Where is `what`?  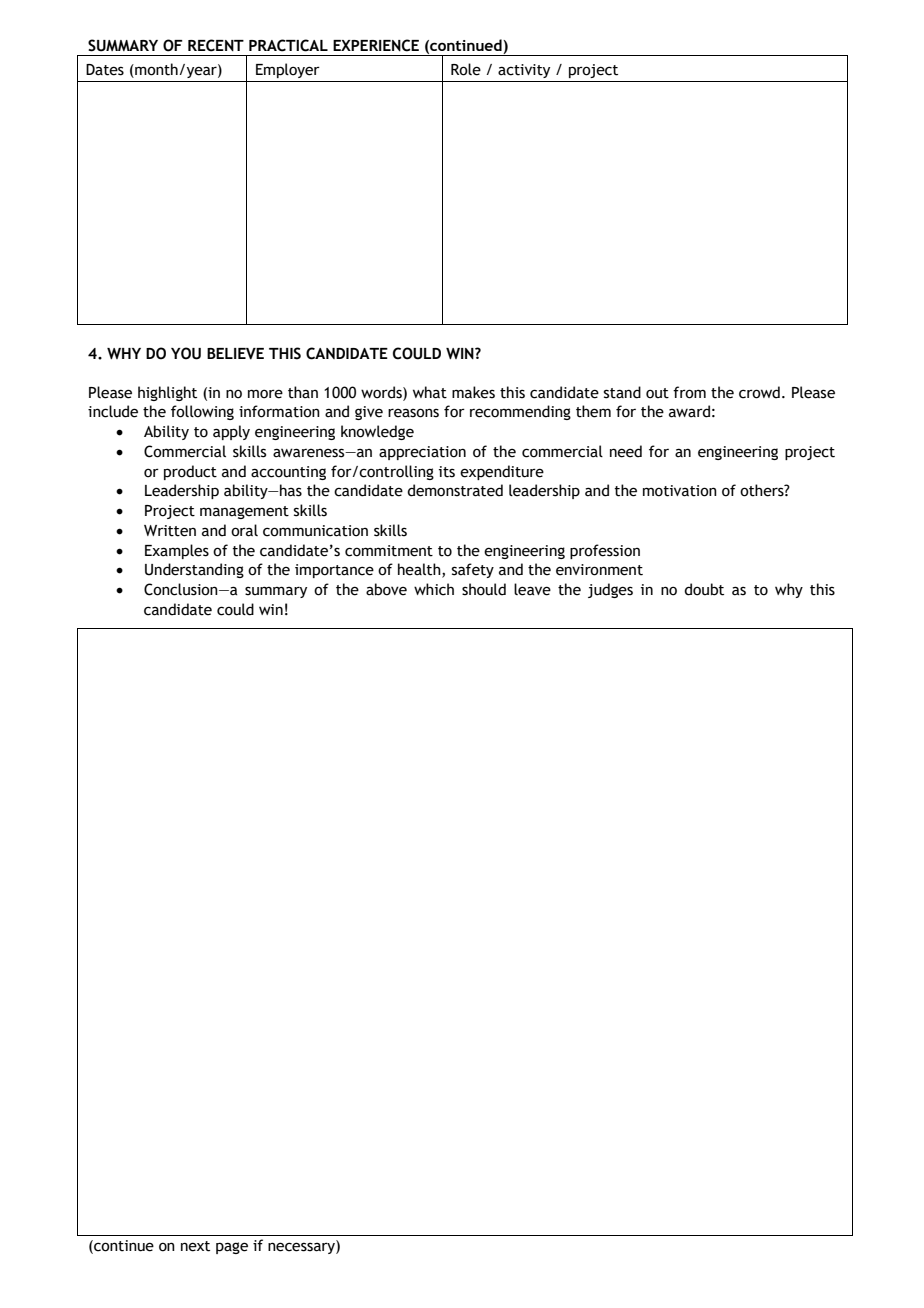 what is located at coordinates (430, 392).
